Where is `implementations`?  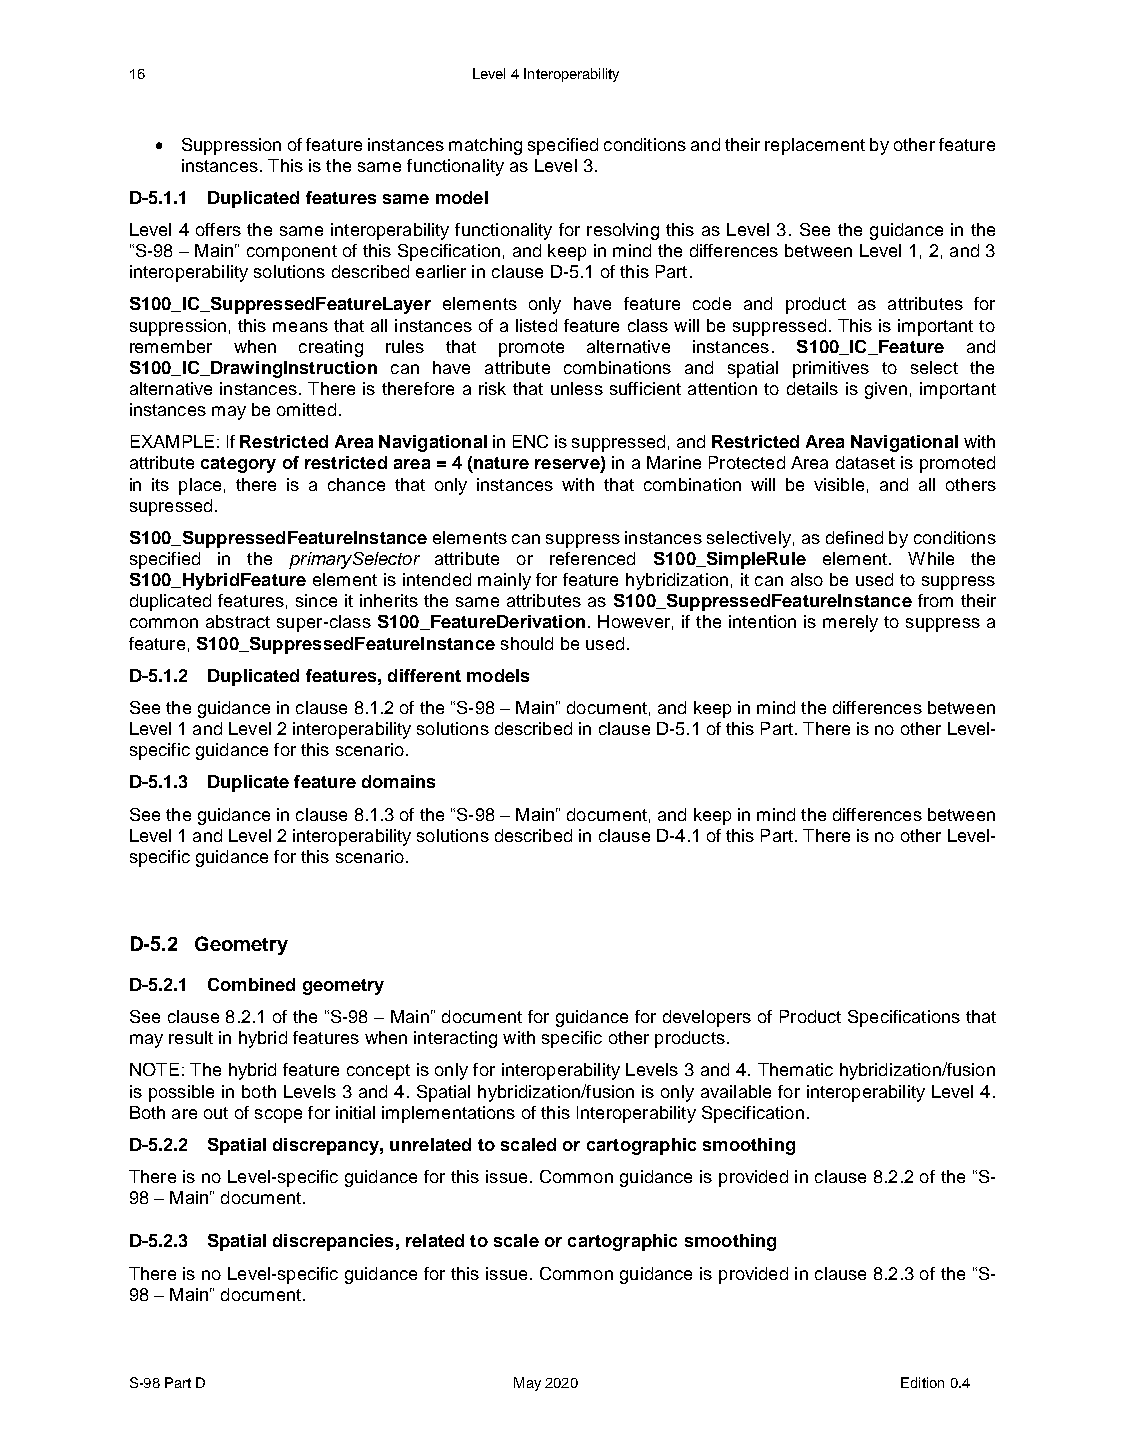 implementations is located at coordinates (448, 1114).
